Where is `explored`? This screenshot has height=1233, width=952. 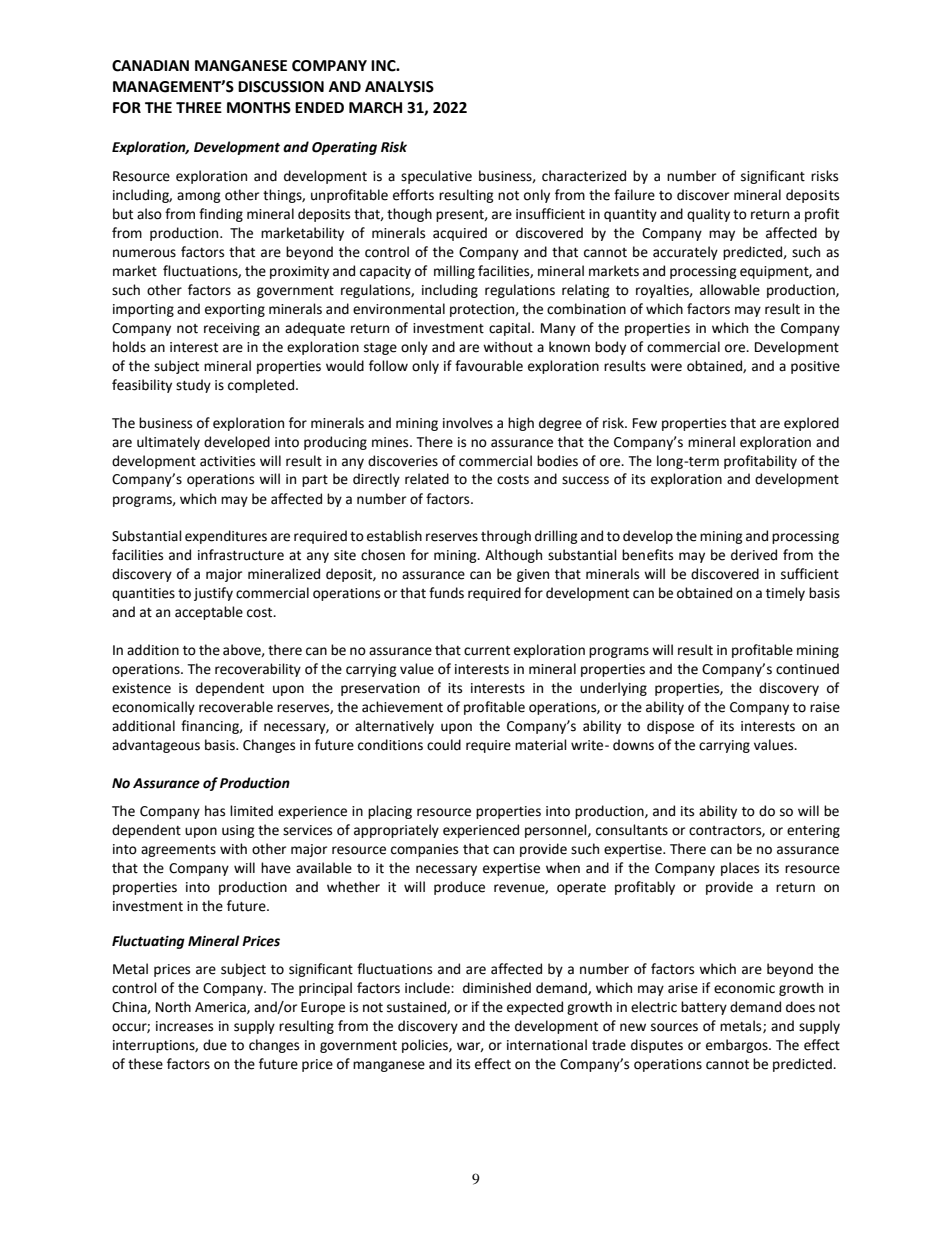 explored is located at coordinates (811, 424).
